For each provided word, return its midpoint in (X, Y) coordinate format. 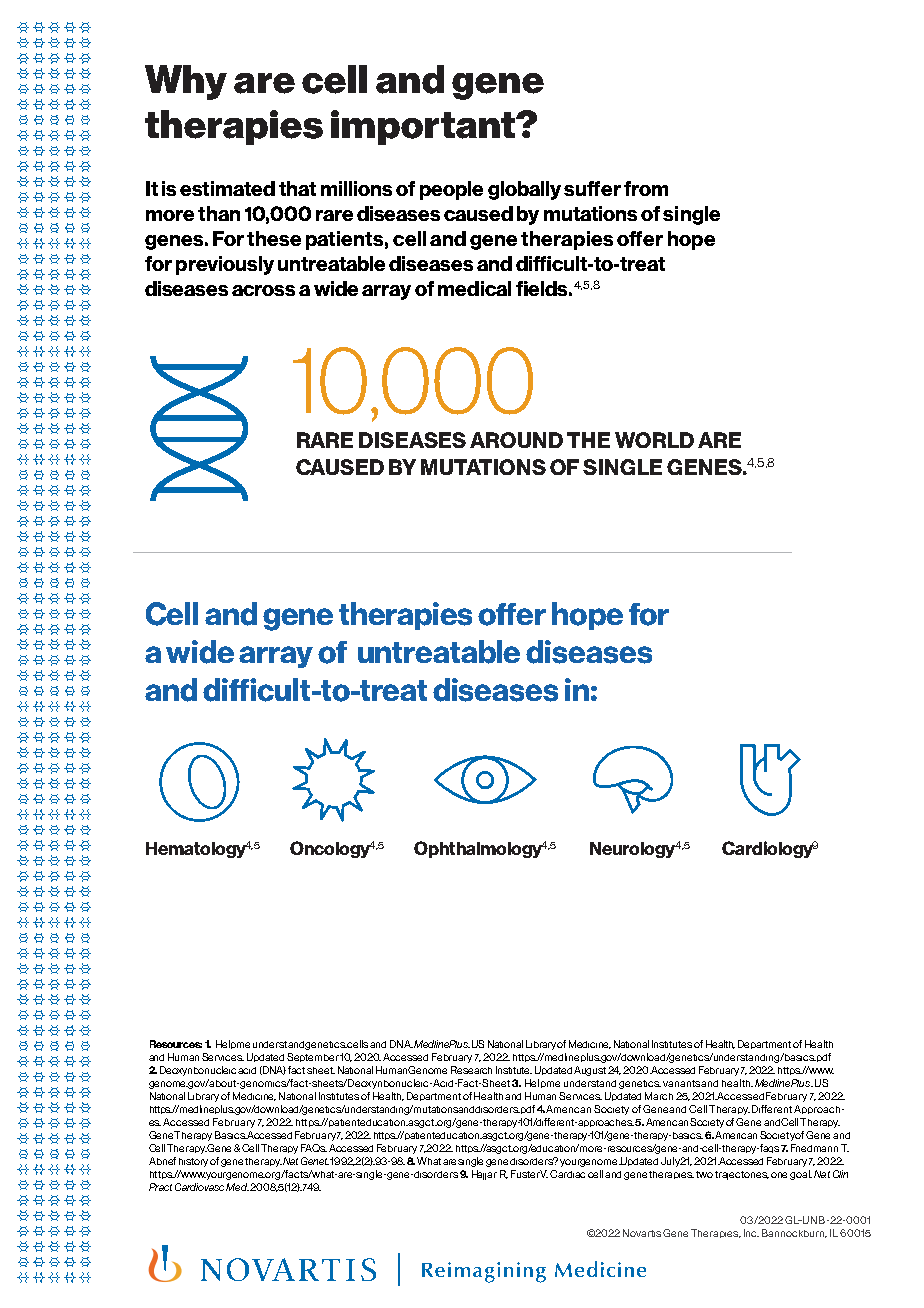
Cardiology (768, 849)
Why (186, 82)
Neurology (633, 850)
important (424, 127)
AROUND (516, 440)
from (646, 188)
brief (166, 1161)
